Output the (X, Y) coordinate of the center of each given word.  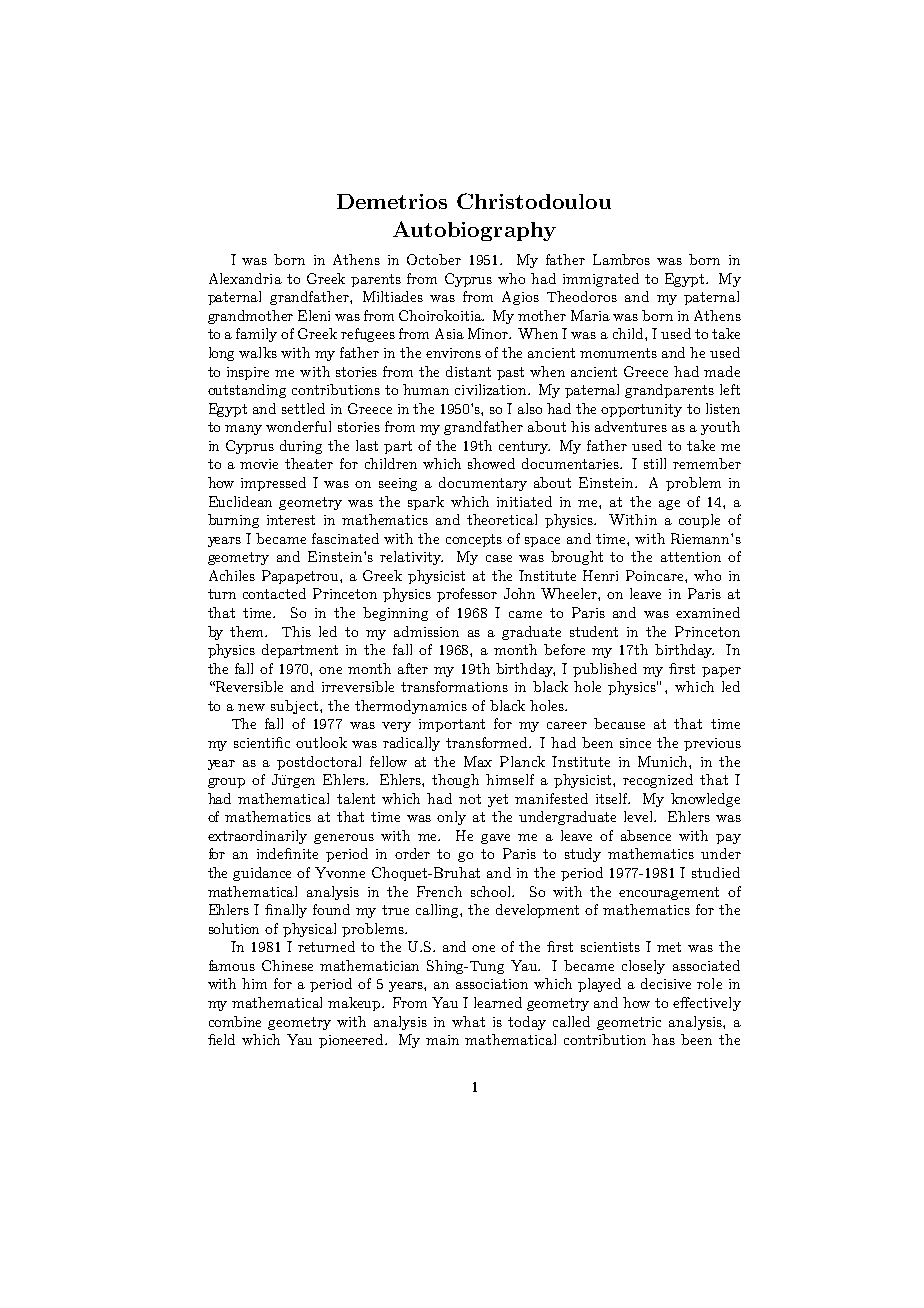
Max (478, 761)
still (655, 463)
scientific (262, 742)
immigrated (601, 280)
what (468, 1021)
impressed (273, 484)
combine (235, 1021)
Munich (664, 761)
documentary (483, 484)
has (663, 1039)
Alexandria (245, 278)
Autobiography (474, 231)
